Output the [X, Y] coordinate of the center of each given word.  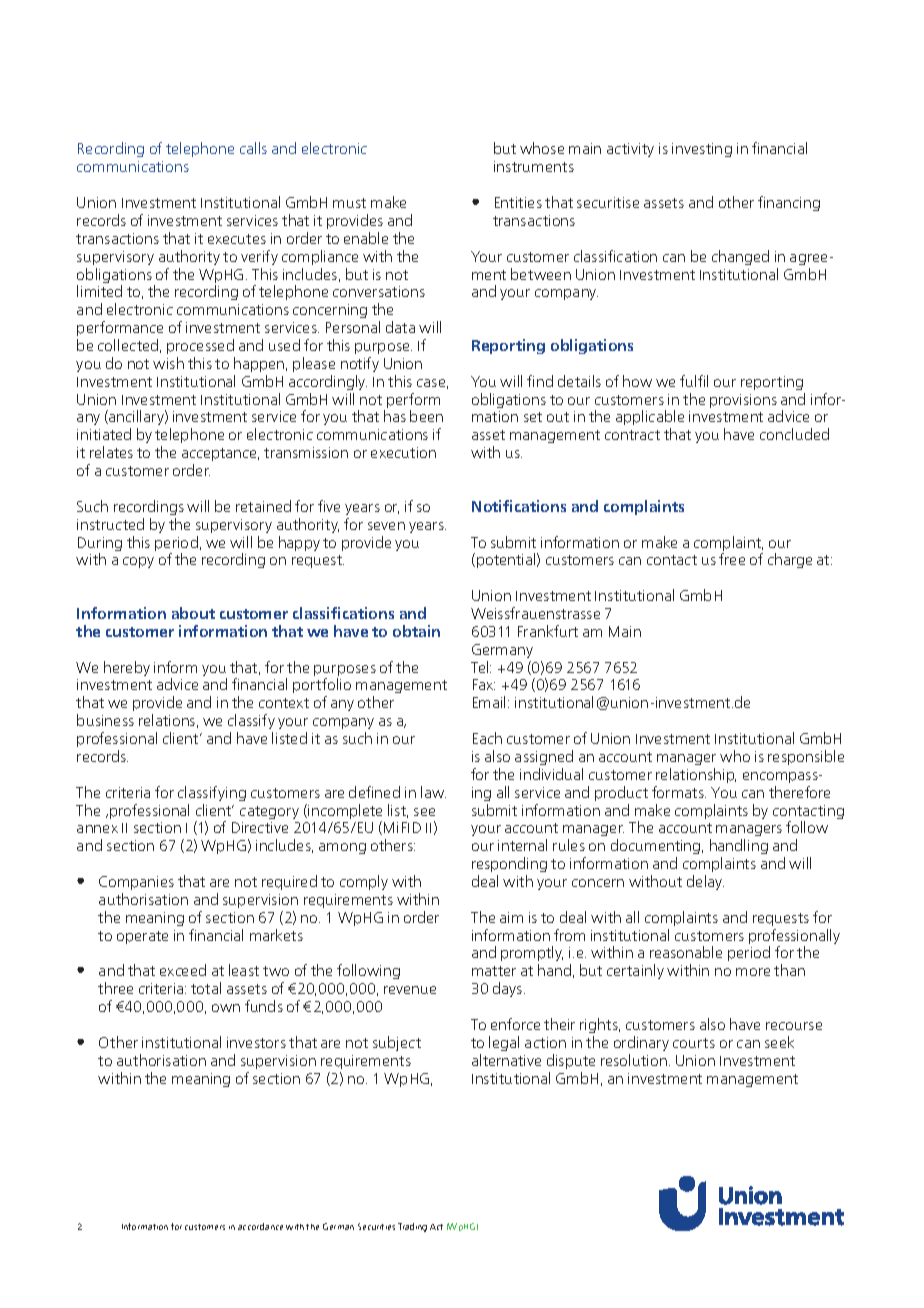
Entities [518, 202]
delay [705, 882]
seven [386, 526]
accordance [260, 1226]
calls [253, 148]
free [732, 559]
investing [702, 150]
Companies [136, 883]
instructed [110, 524]
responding [509, 866]
